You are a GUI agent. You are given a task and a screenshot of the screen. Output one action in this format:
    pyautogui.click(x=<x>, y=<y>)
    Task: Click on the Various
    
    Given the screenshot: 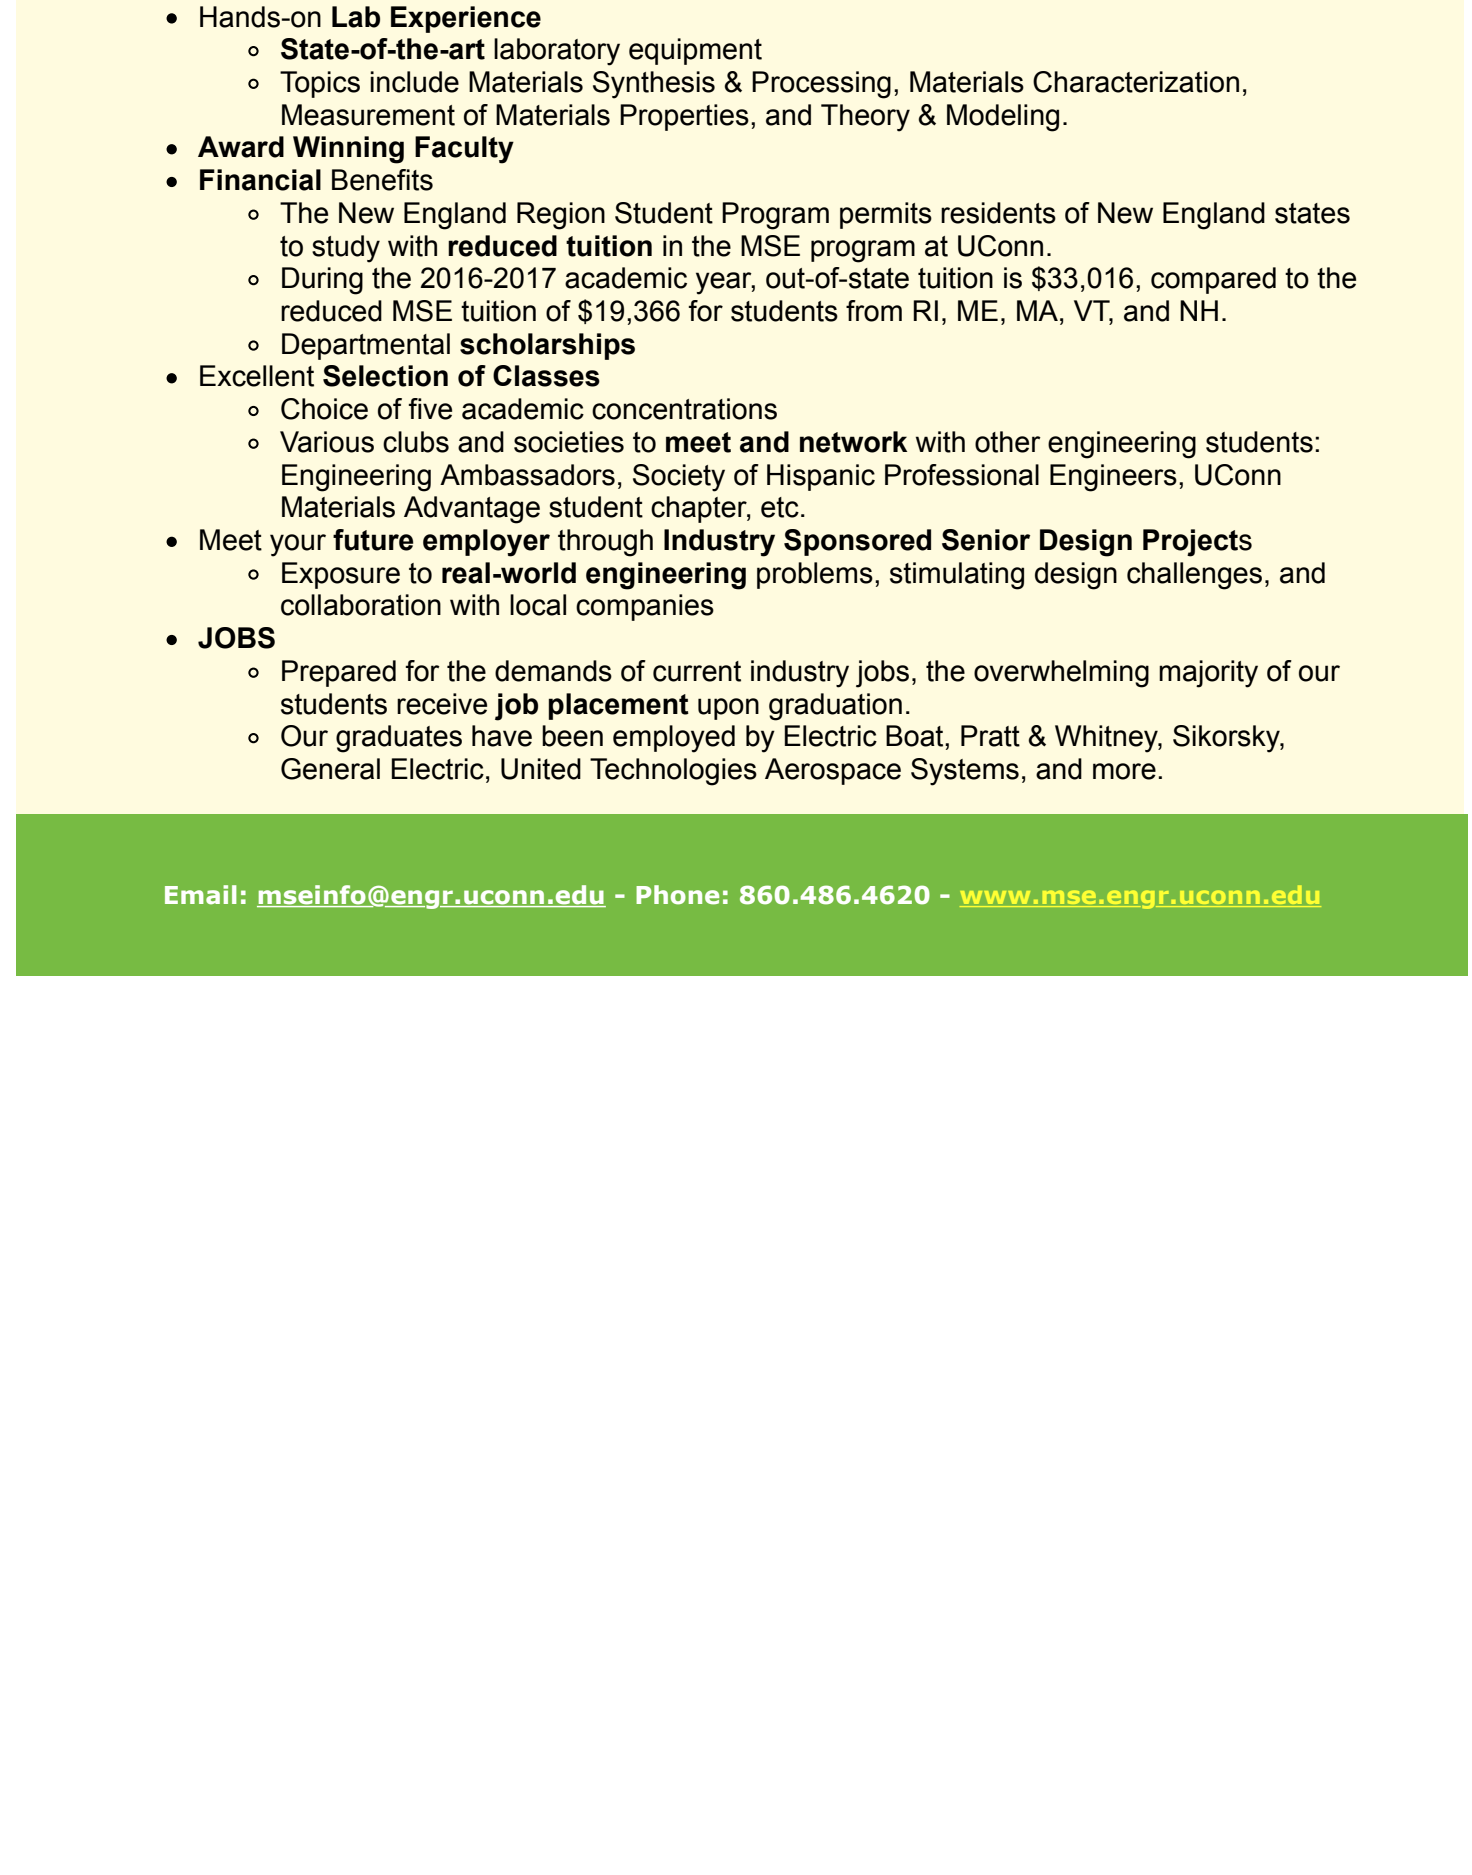 What is the action you would take?
    pyautogui.click(x=327, y=442)
